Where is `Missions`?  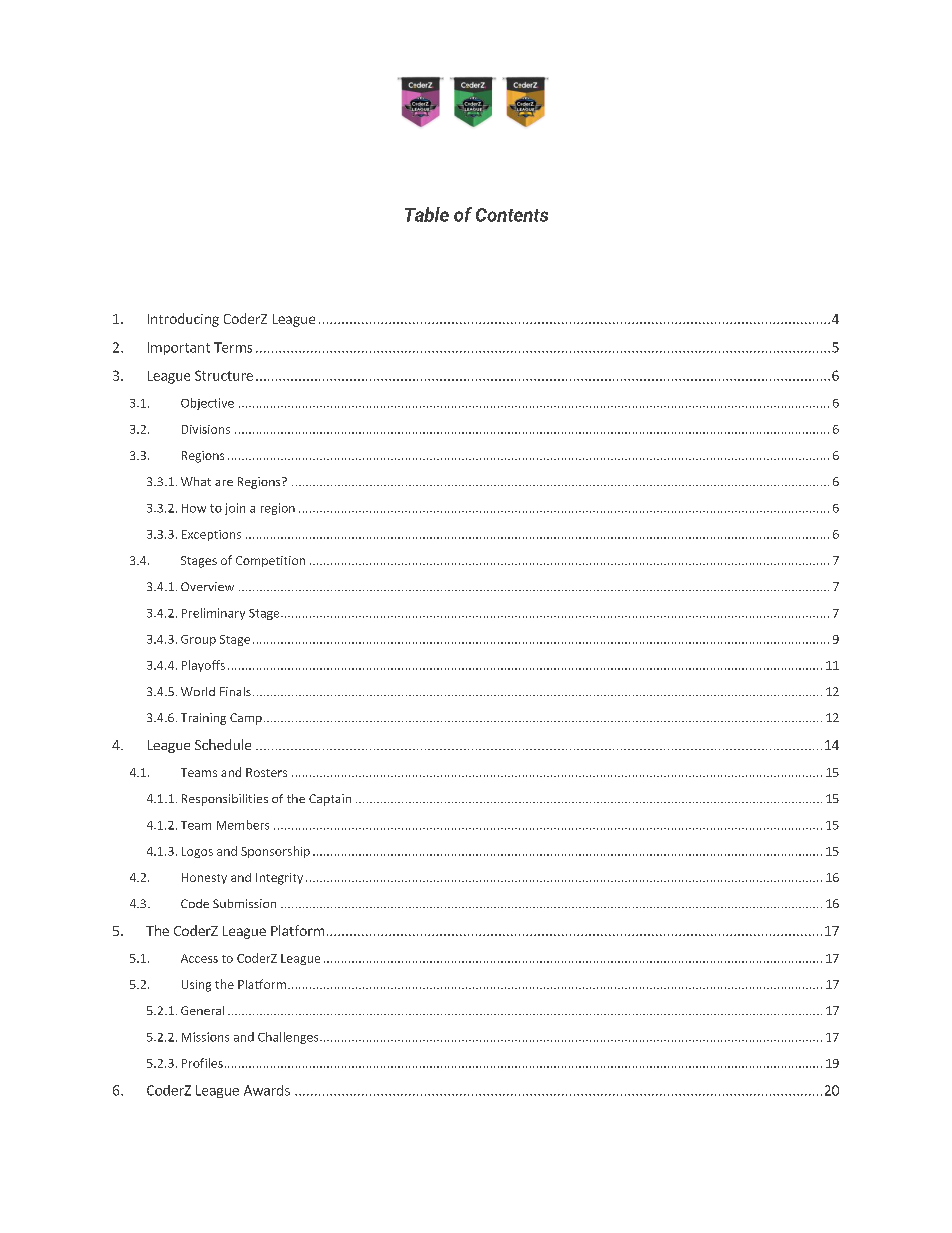 Missions is located at coordinates (205, 1037).
